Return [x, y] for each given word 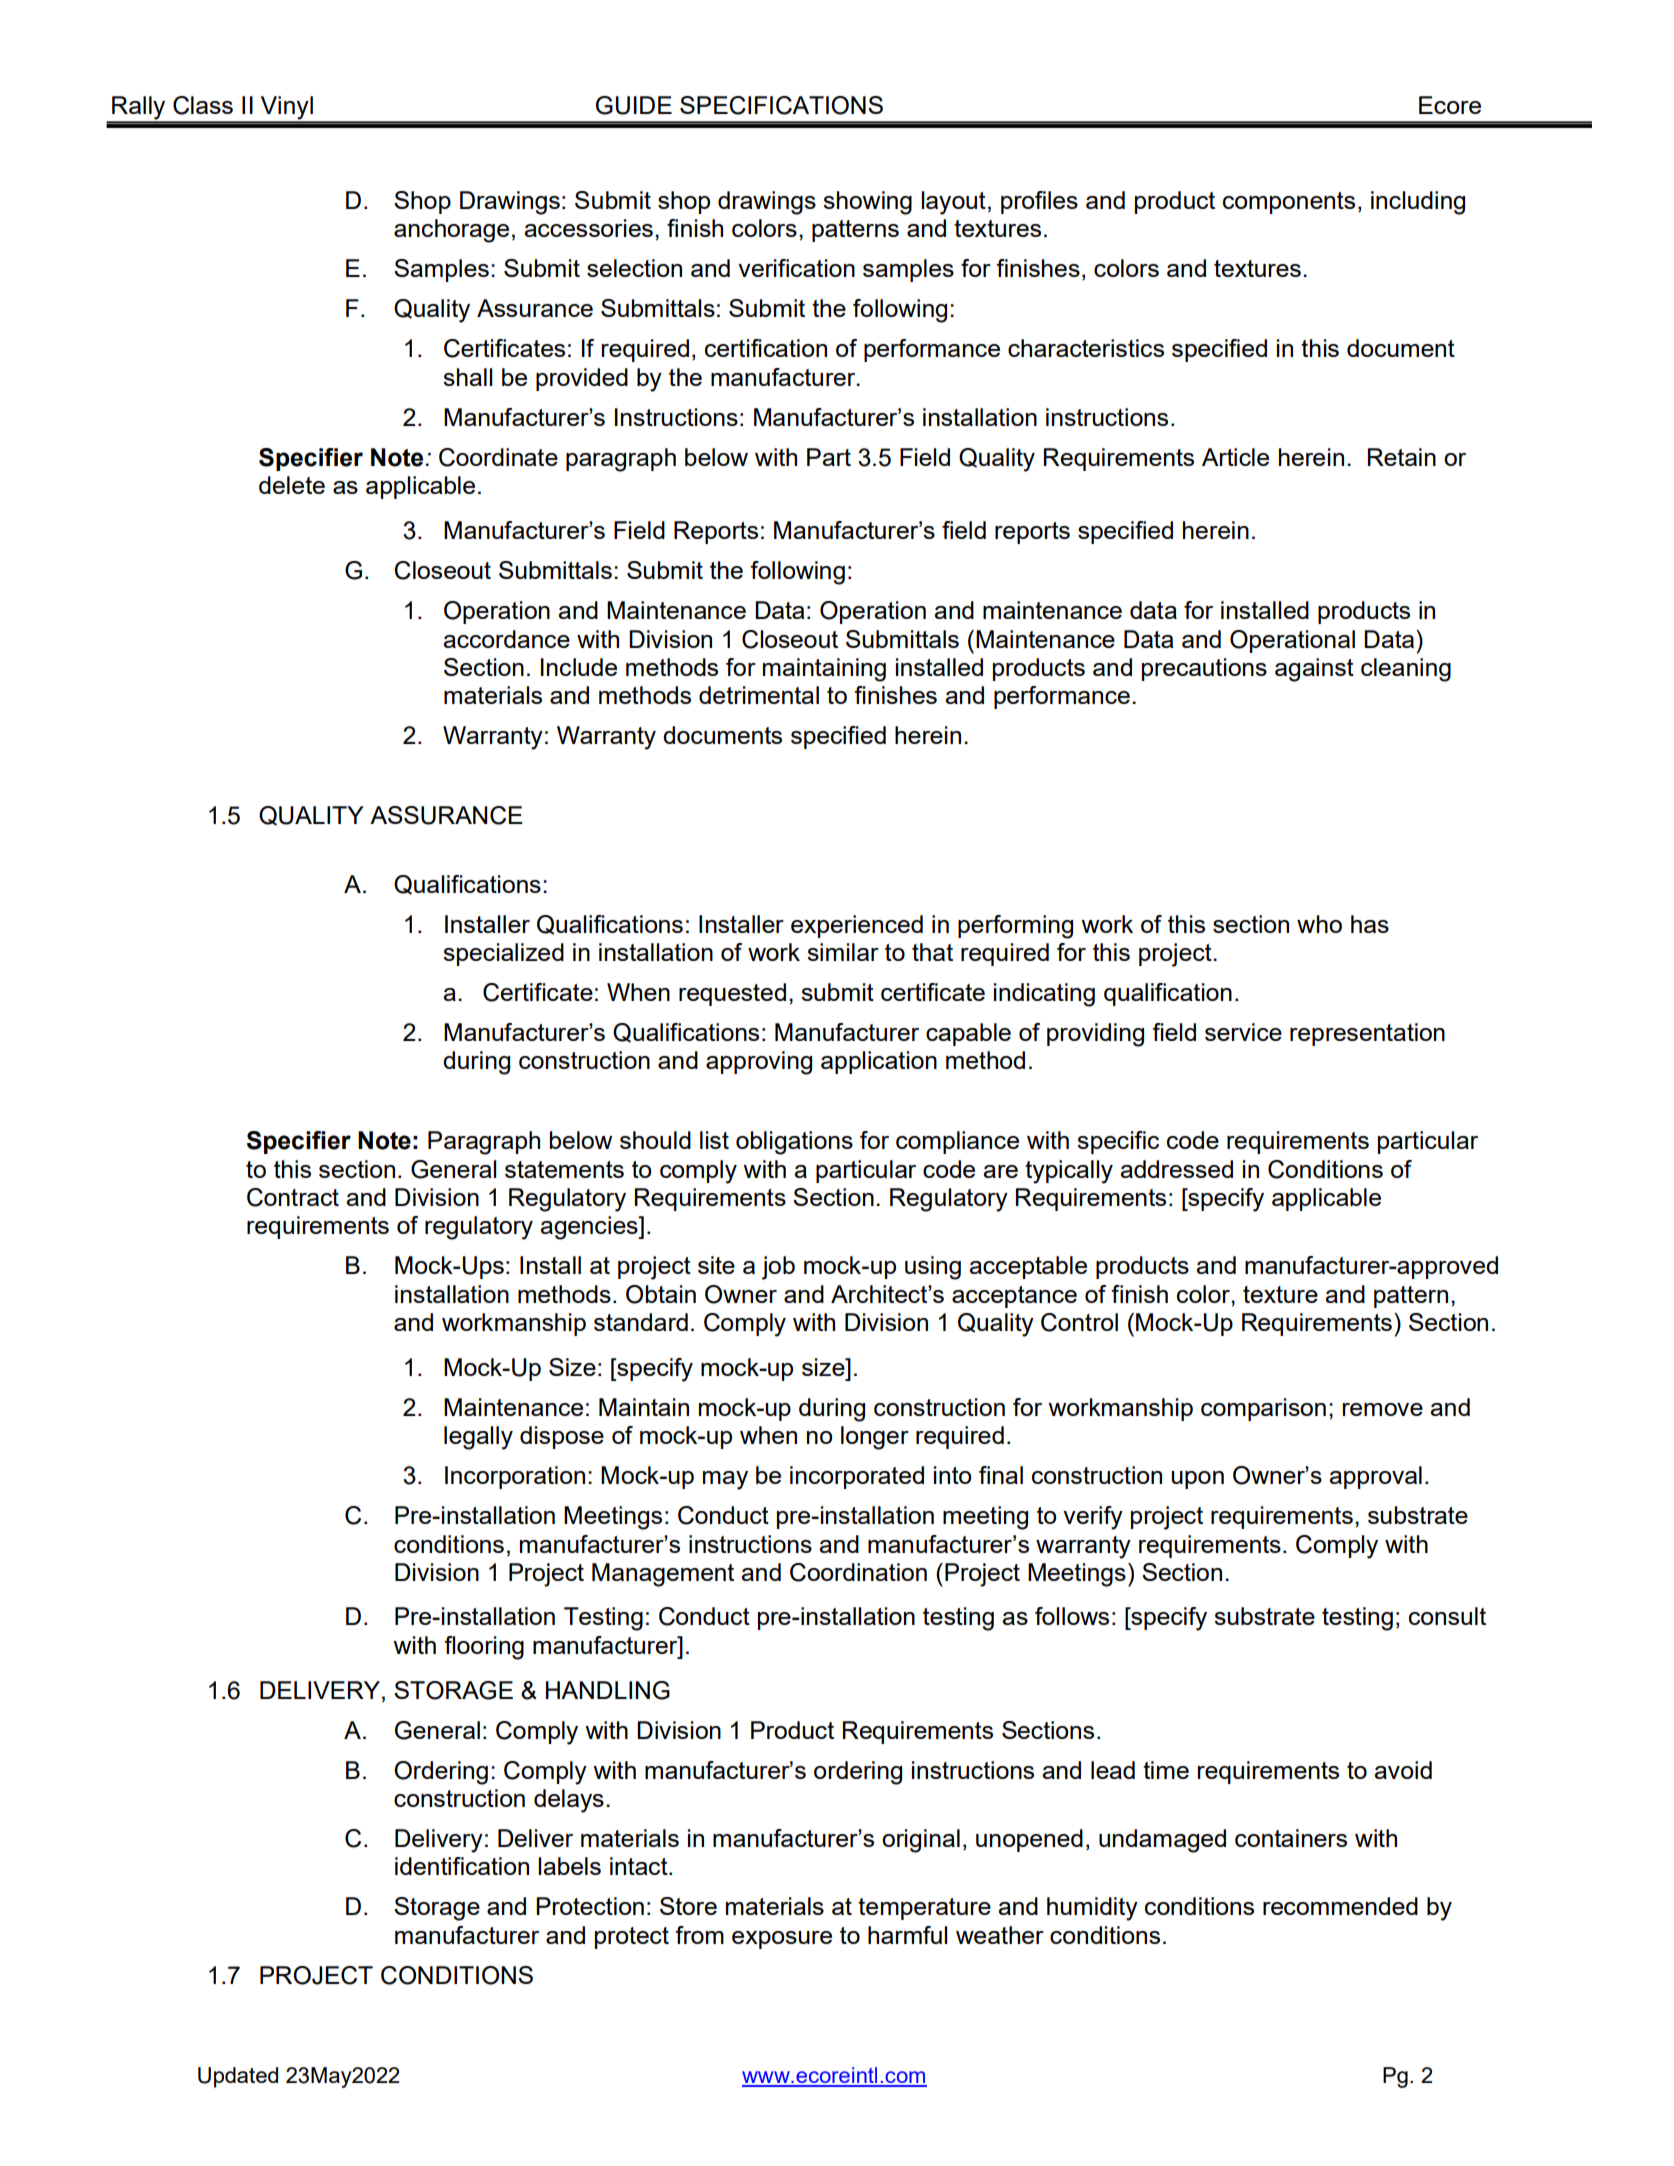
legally [478, 1438]
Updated [238, 2077]
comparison [1263, 1409]
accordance [506, 639]
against [1314, 670]
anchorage [451, 231]
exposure [782, 1940]
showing [867, 203]
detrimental [759, 695]
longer [875, 1438]
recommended [1340, 1906]
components [1289, 203]
